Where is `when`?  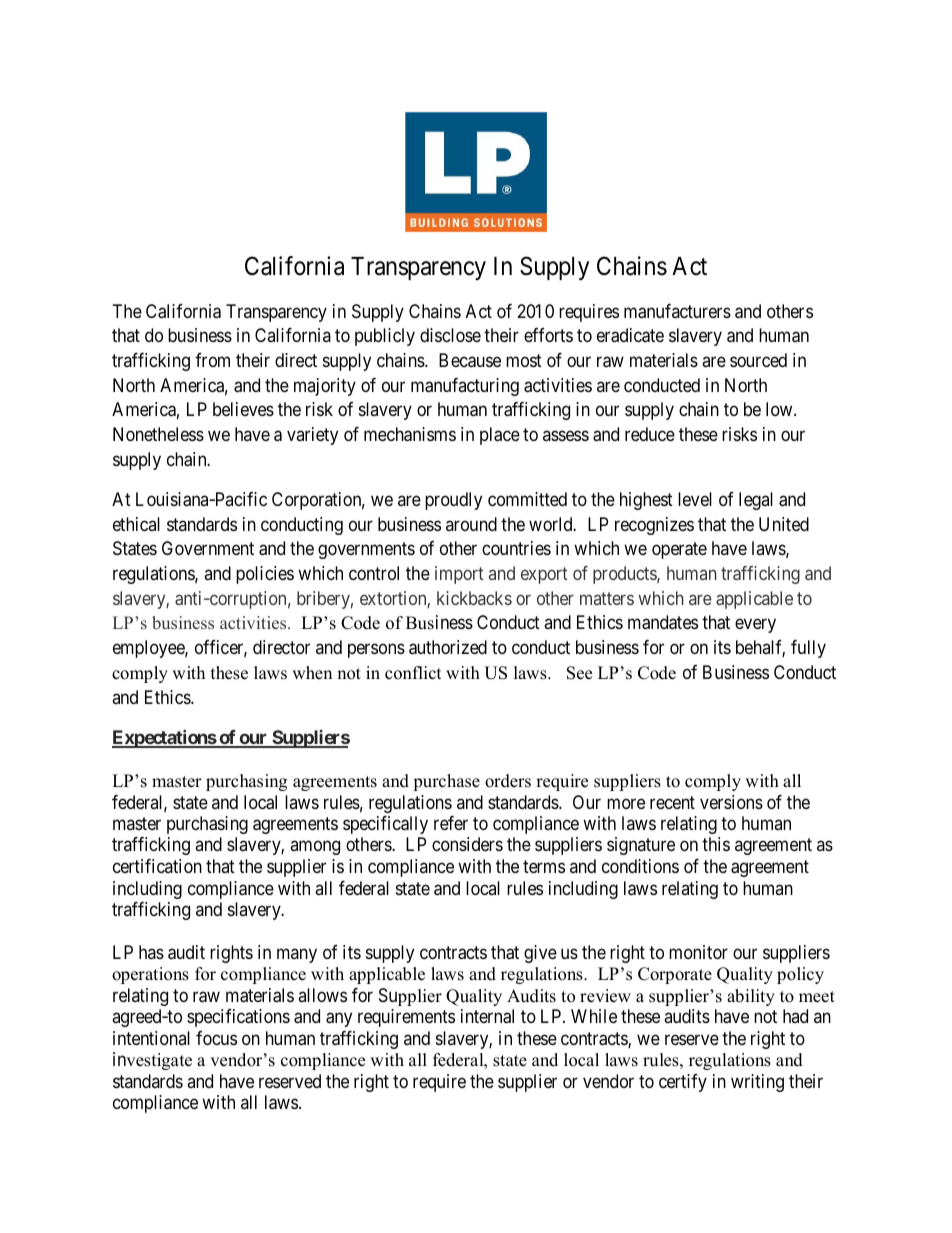 when is located at coordinates (312, 673).
